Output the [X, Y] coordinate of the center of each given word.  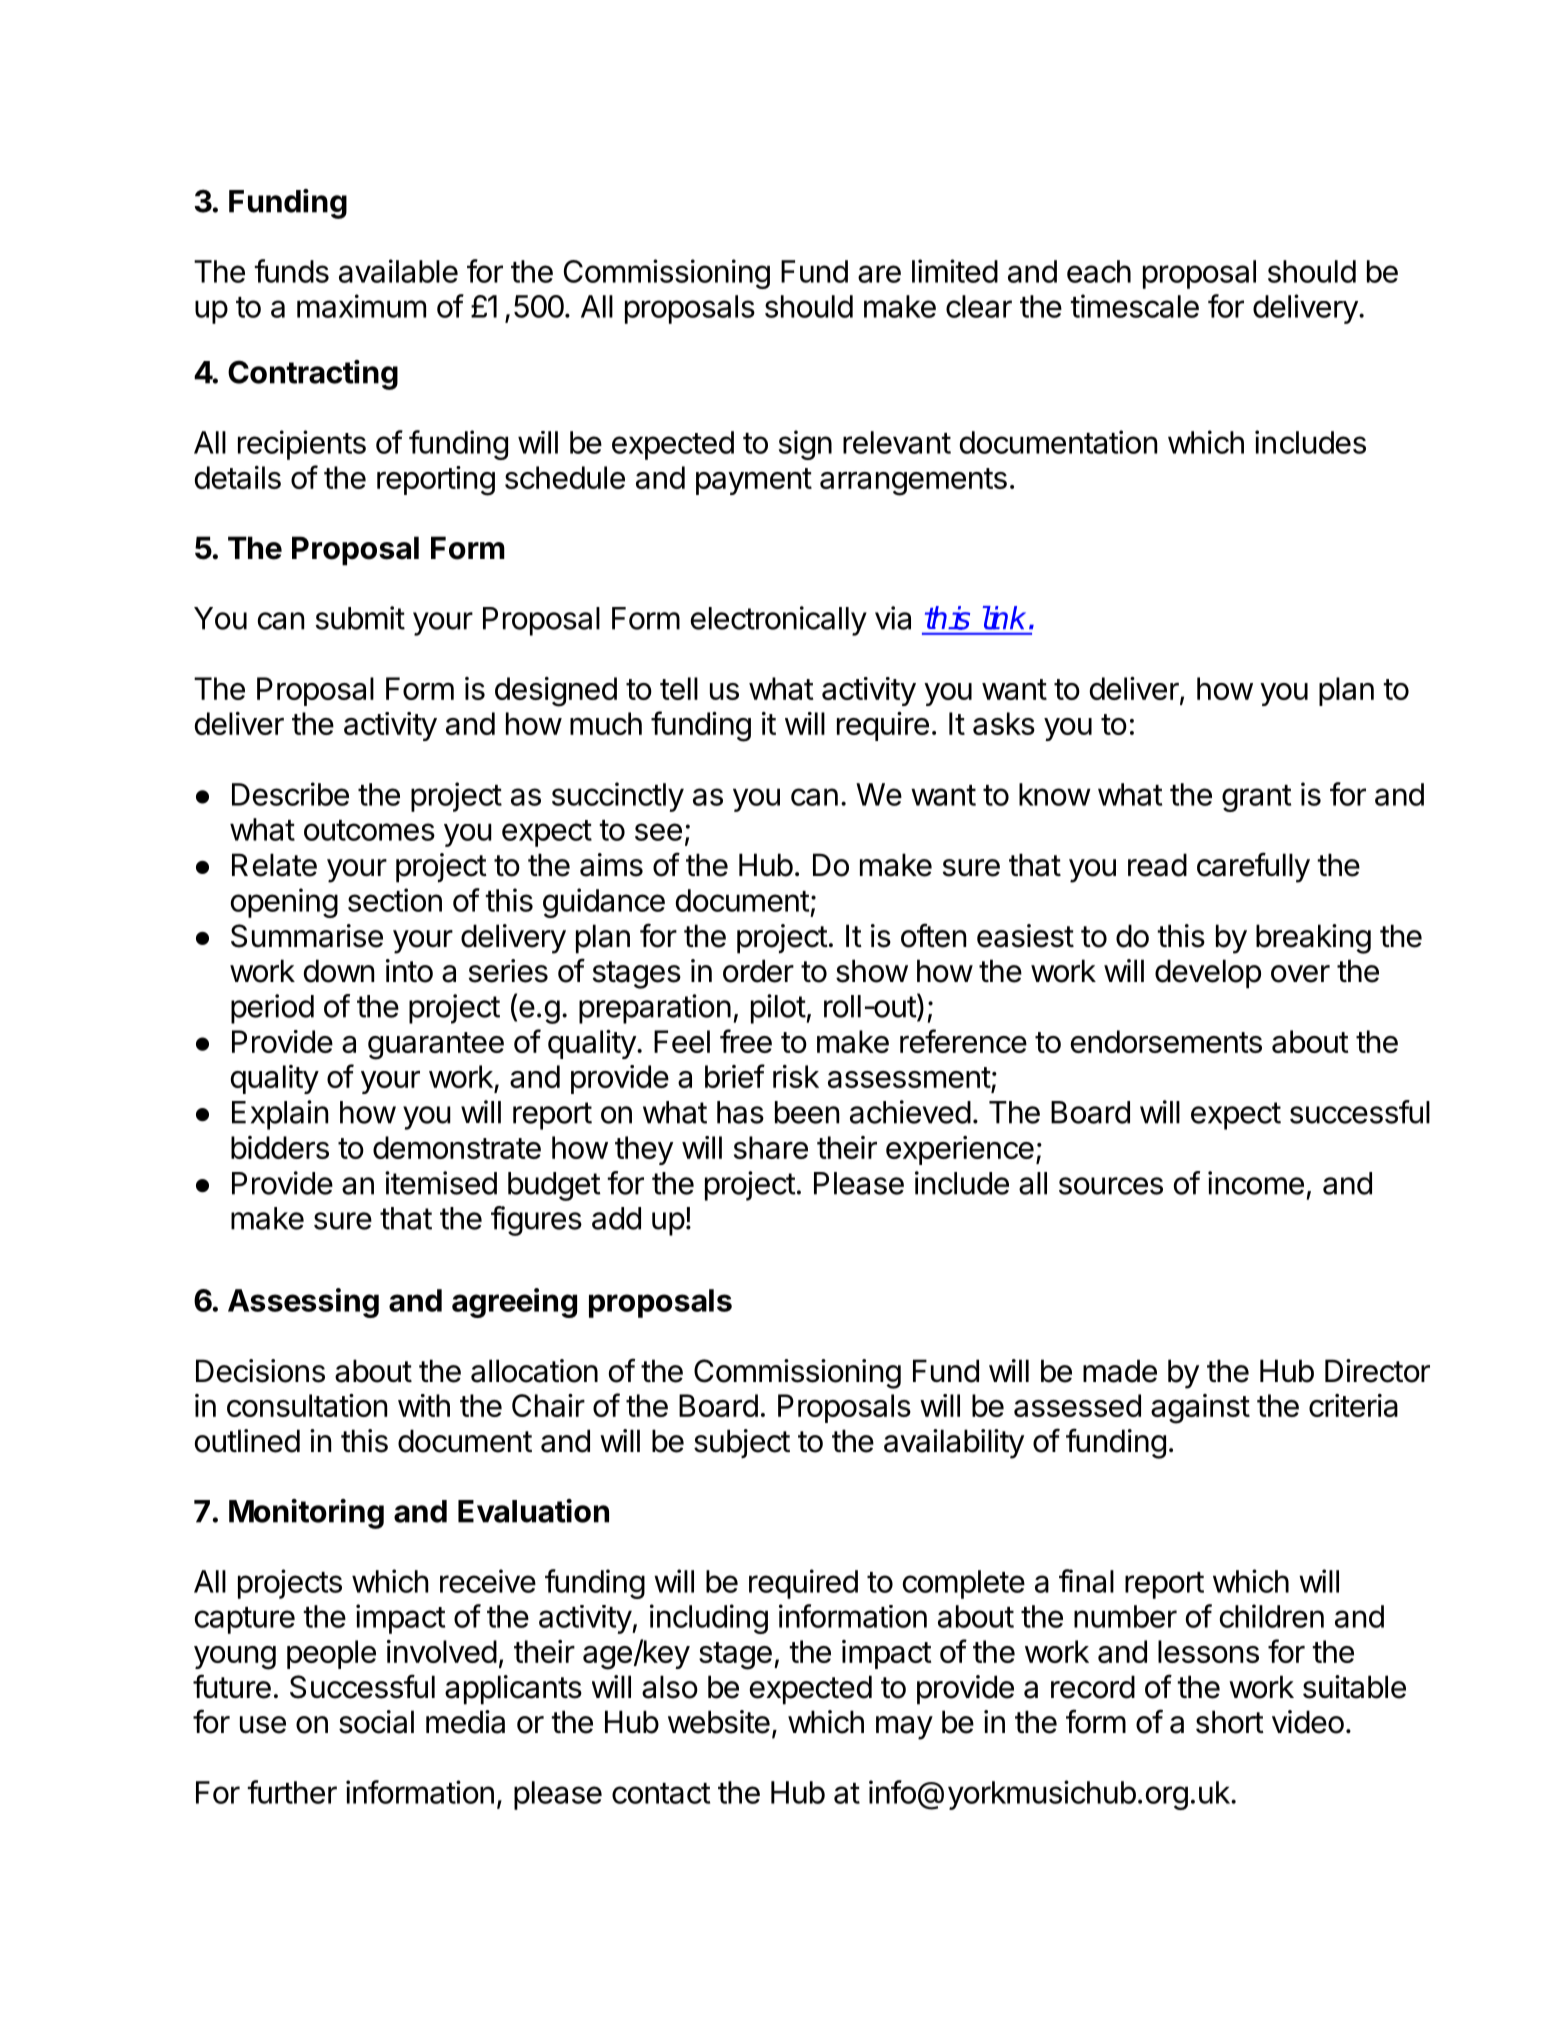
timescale [1134, 306]
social [376, 1722]
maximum [361, 306]
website [719, 1722]
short [1230, 1722]
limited [955, 271]
